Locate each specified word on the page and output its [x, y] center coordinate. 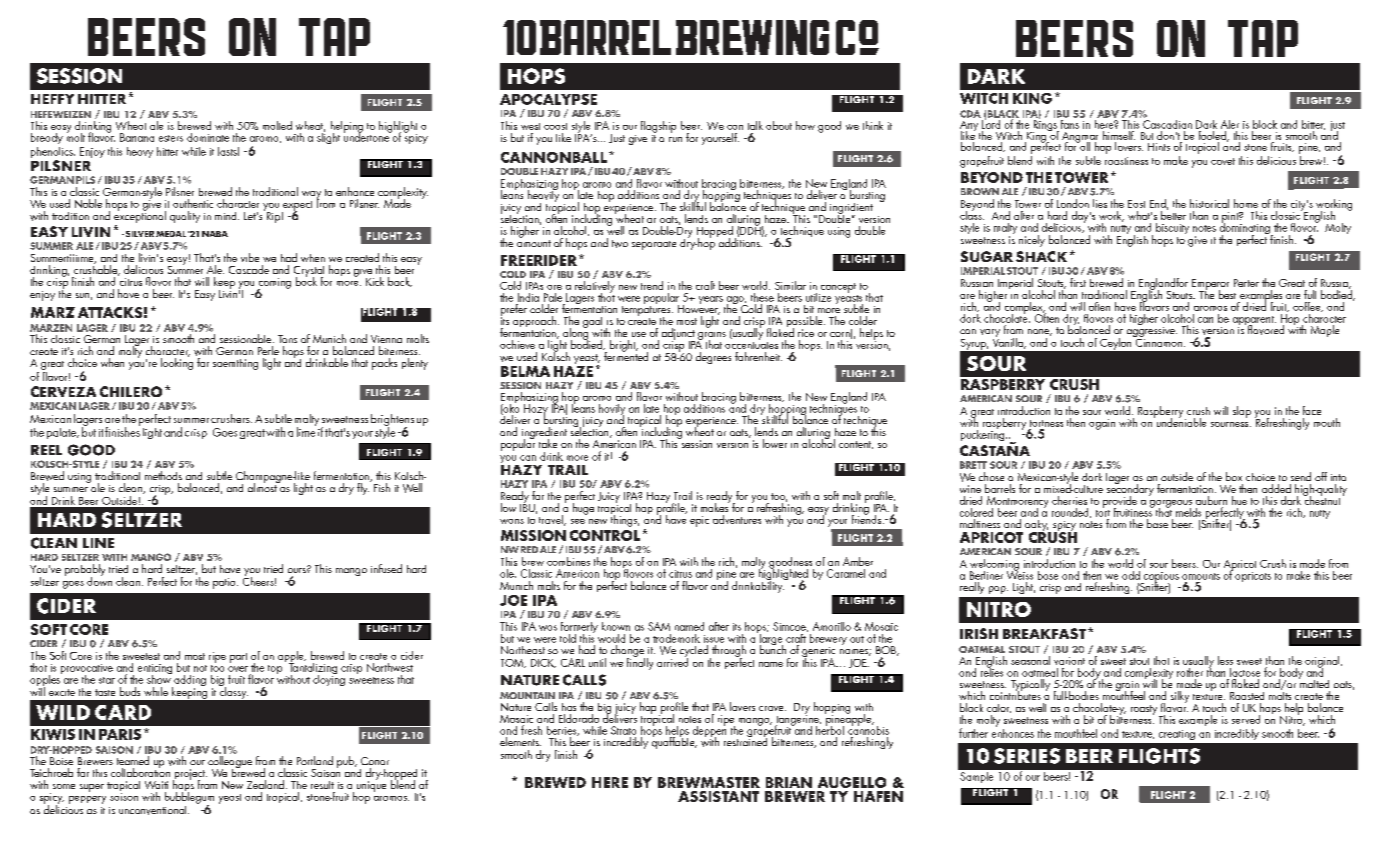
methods [163, 475]
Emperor [1210, 285]
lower [775, 443]
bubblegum [189, 797]
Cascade [249, 269]
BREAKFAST [1044, 633]
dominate [208, 137]
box [1234, 476]
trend [652, 285]
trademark [676, 638]
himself [1118, 134]
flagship [658, 127]
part [238, 658]
